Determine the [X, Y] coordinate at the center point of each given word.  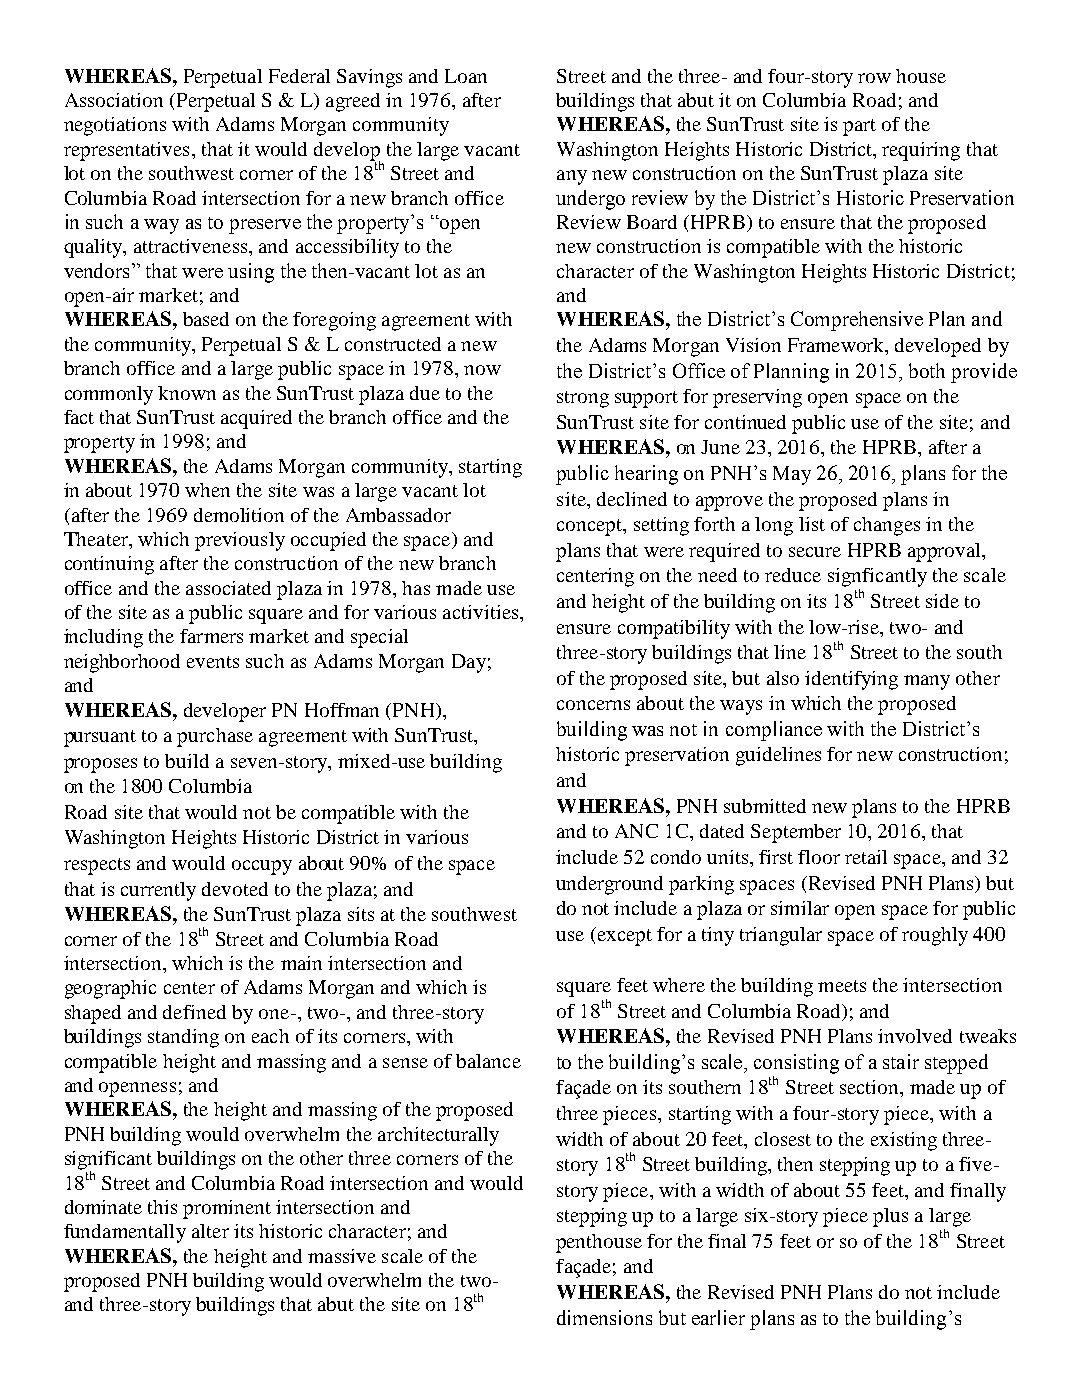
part [859, 127]
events [213, 662]
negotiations [115, 126]
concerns [593, 705]
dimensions [604, 1317]
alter [210, 1231]
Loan [466, 76]
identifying [851, 680]
